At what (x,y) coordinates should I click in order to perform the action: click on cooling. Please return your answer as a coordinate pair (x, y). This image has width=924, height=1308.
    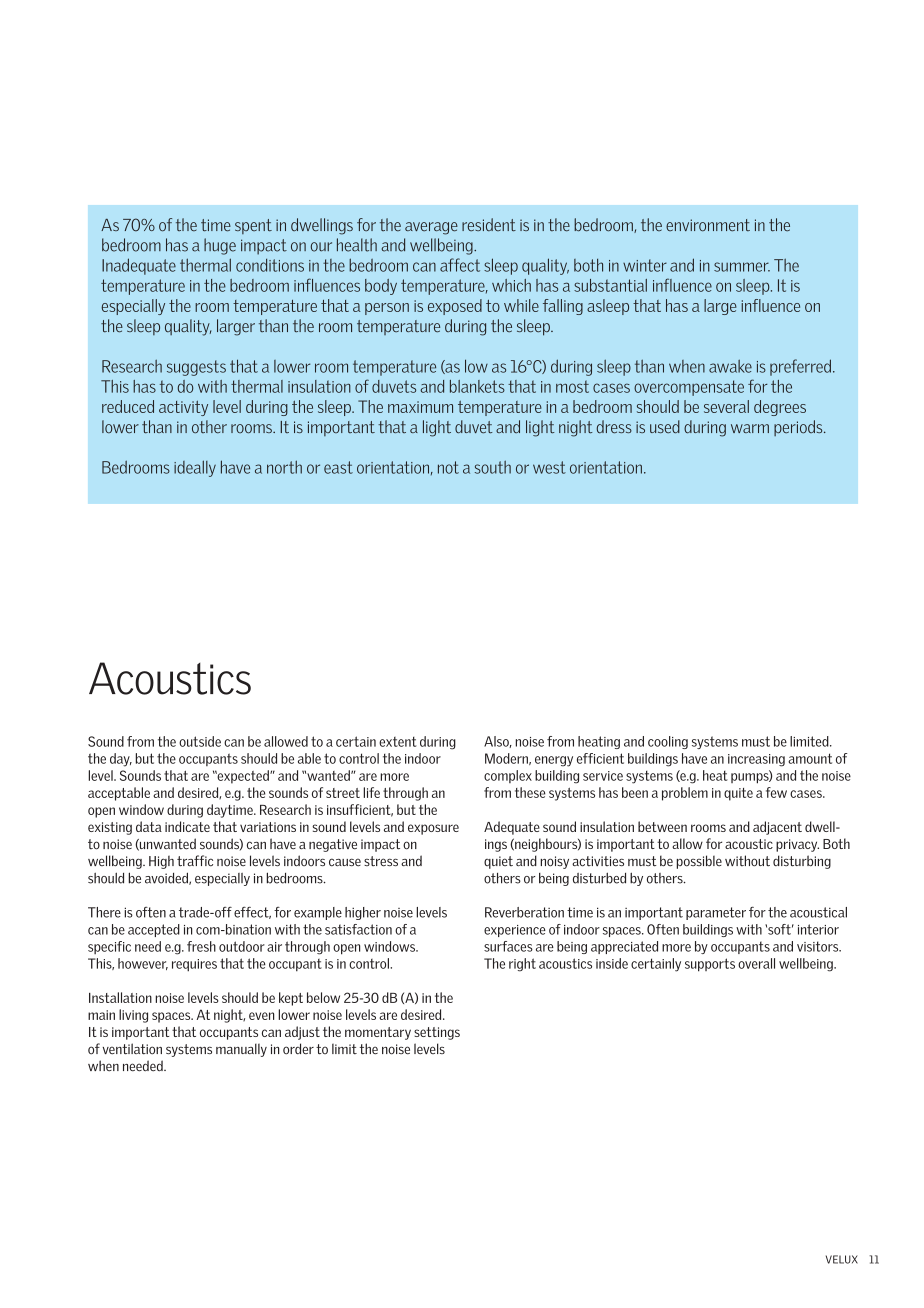
    Looking at the image, I should click on (668, 742).
